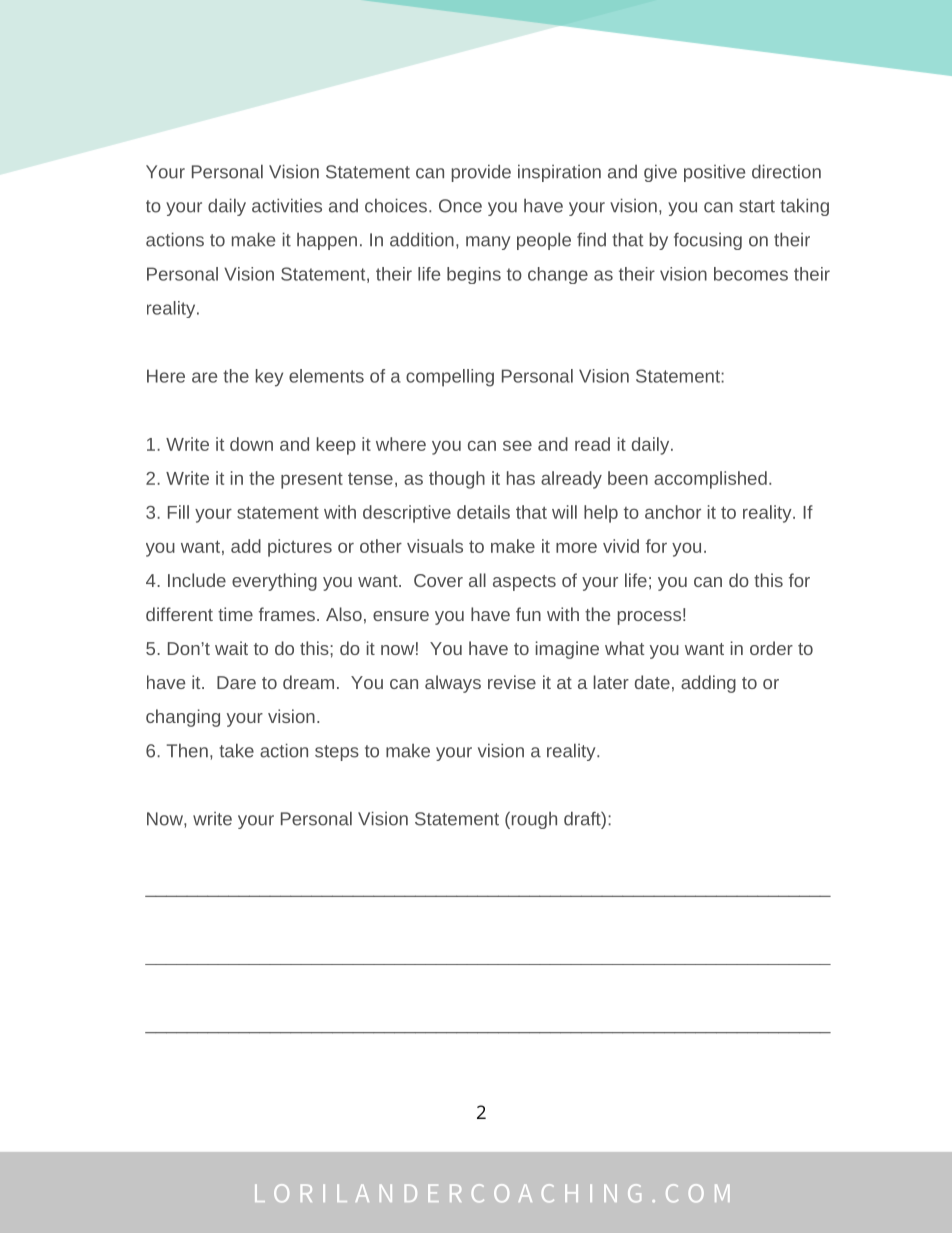  What do you see at coordinates (477, 580) in the screenshot?
I see `all` at bounding box center [477, 580].
